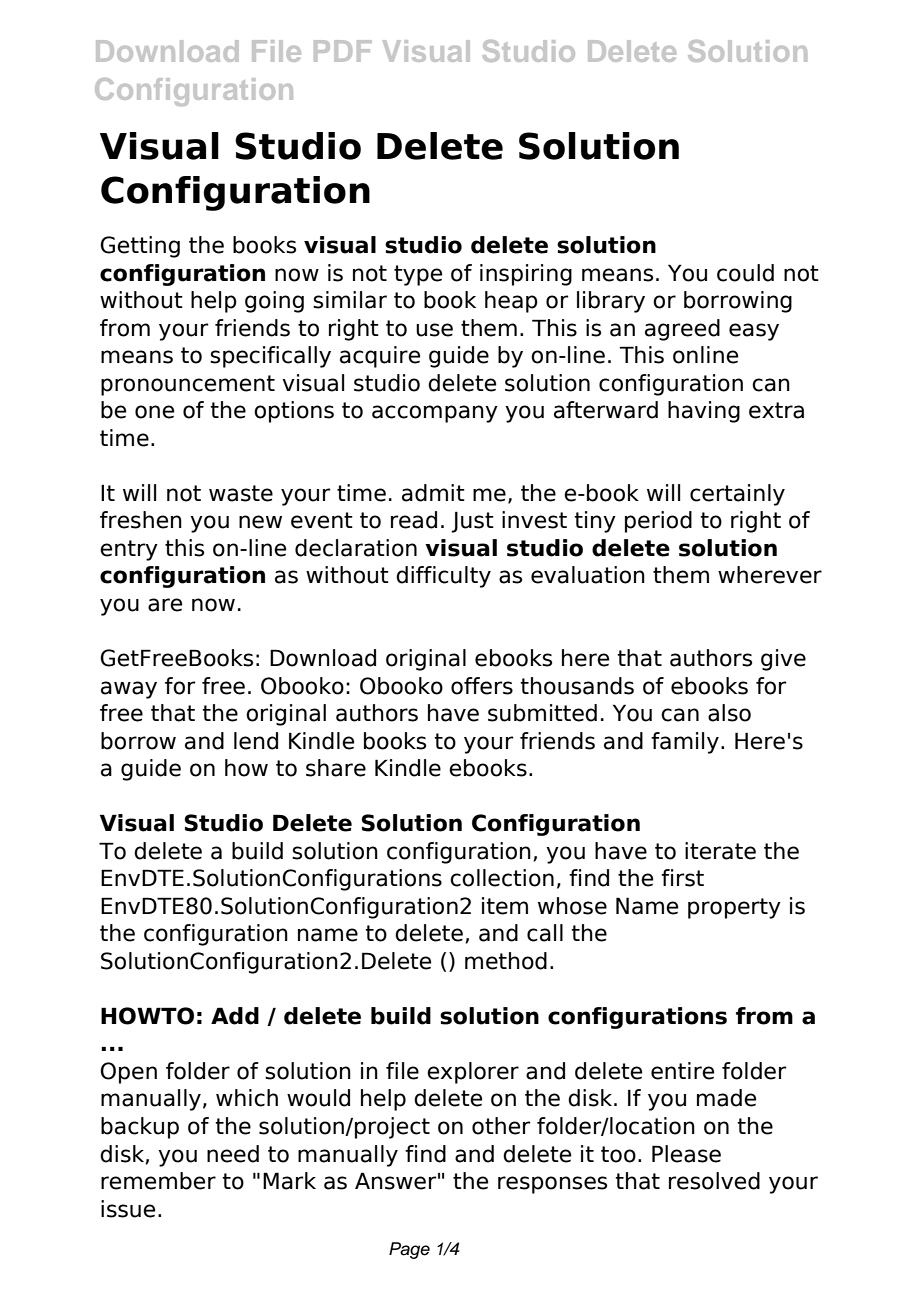 The width and height of the screenshot is (924, 1311). What do you see at coordinates (729, 713) in the screenshot?
I see `also` at bounding box center [729, 713].
